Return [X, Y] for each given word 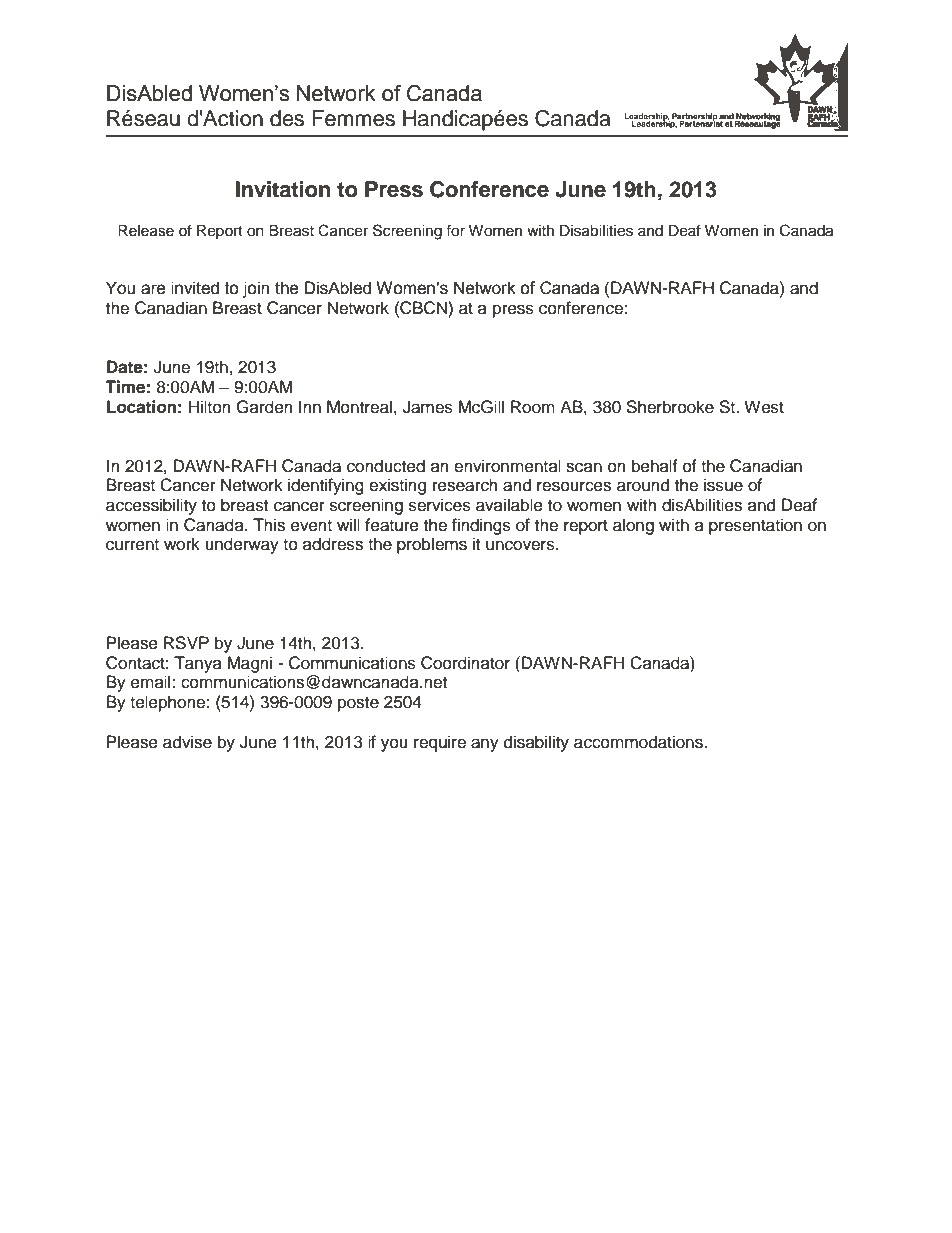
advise [187, 742]
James [428, 407]
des [287, 118]
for [455, 230]
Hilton [210, 407]
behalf [655, 466]
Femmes [353, 118]
